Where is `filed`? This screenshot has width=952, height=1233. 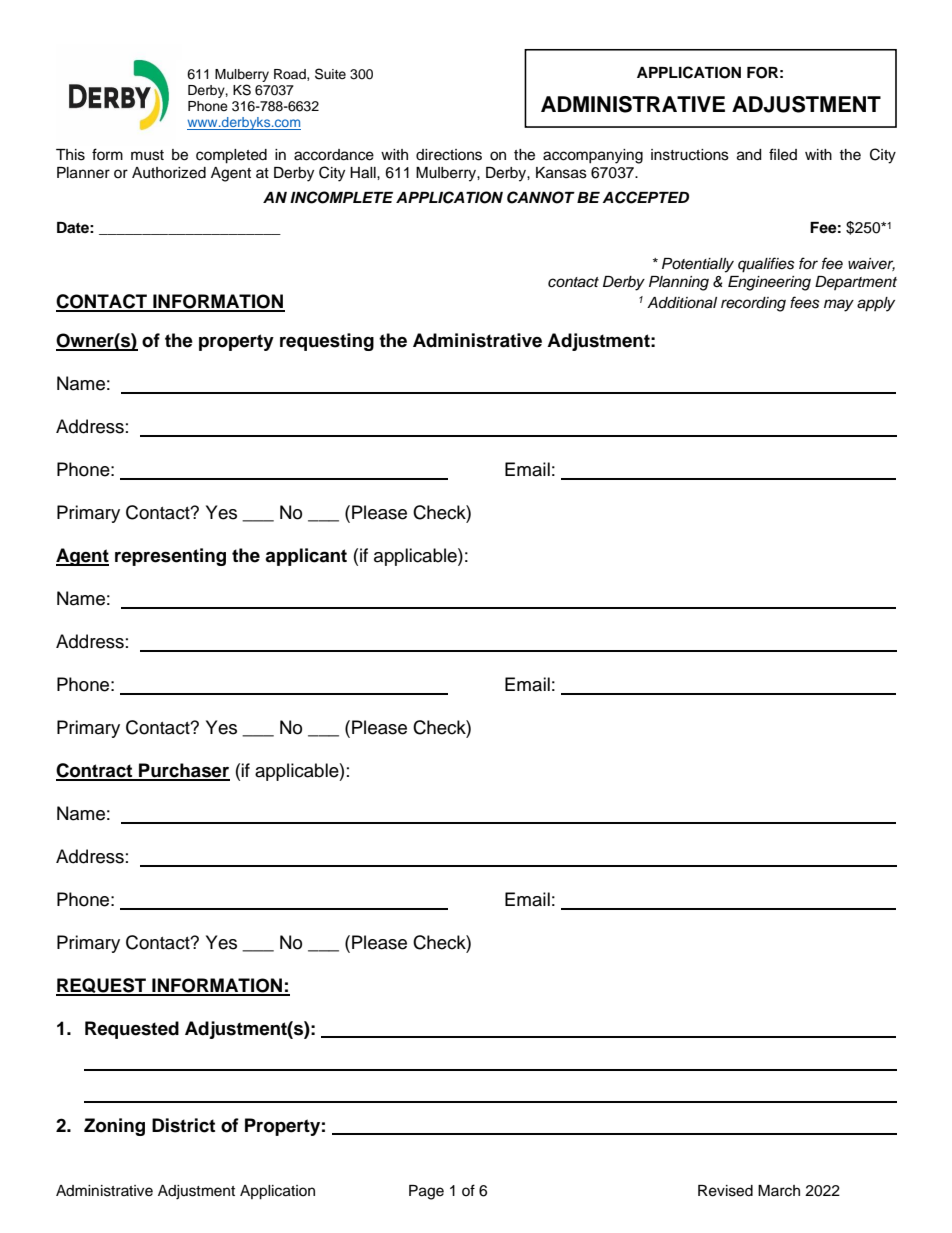
filed is located at coordinates (783, 154).
